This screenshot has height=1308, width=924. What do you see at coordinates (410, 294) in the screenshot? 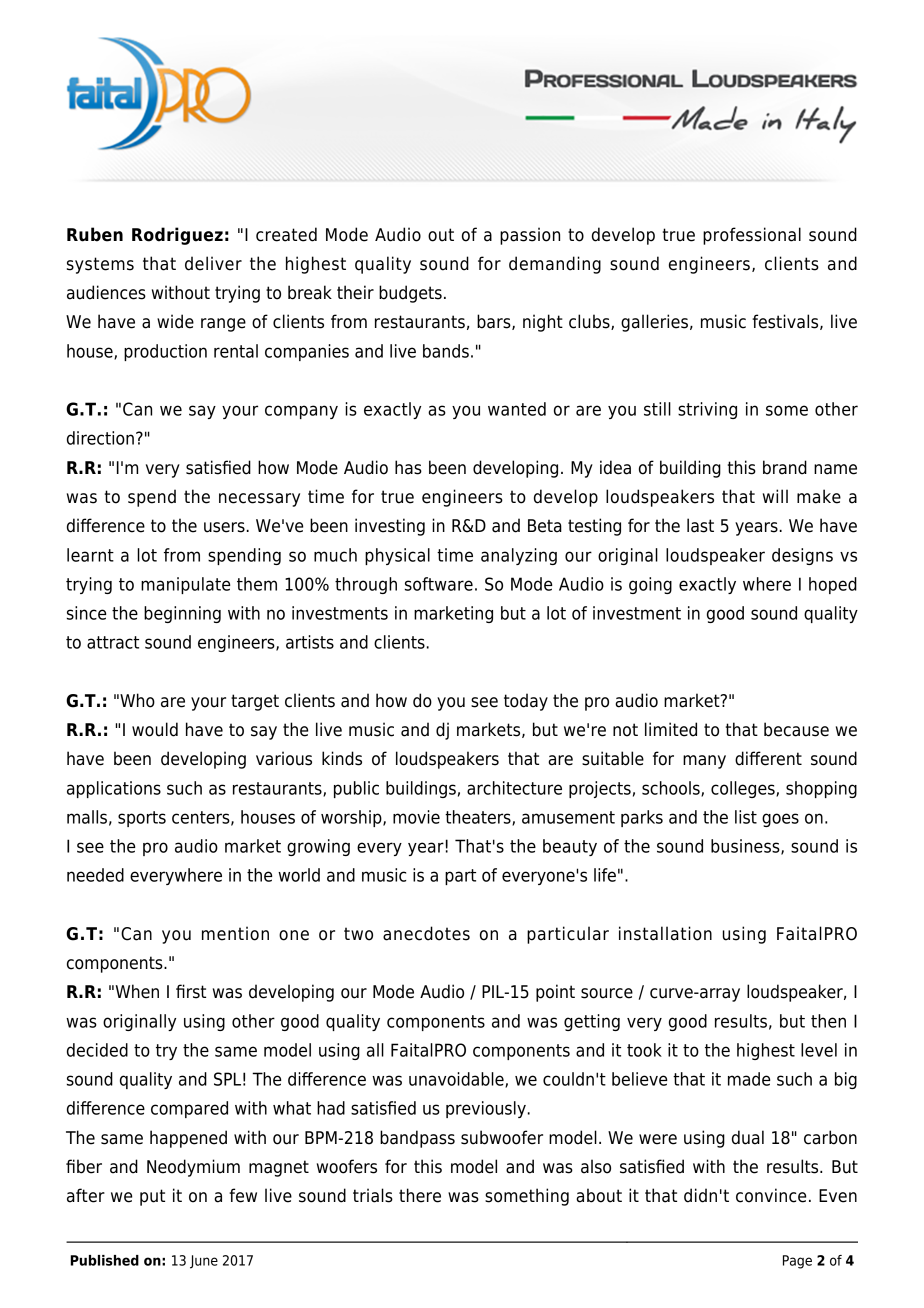
I see `budgets` at bounding box center [410, 294].
